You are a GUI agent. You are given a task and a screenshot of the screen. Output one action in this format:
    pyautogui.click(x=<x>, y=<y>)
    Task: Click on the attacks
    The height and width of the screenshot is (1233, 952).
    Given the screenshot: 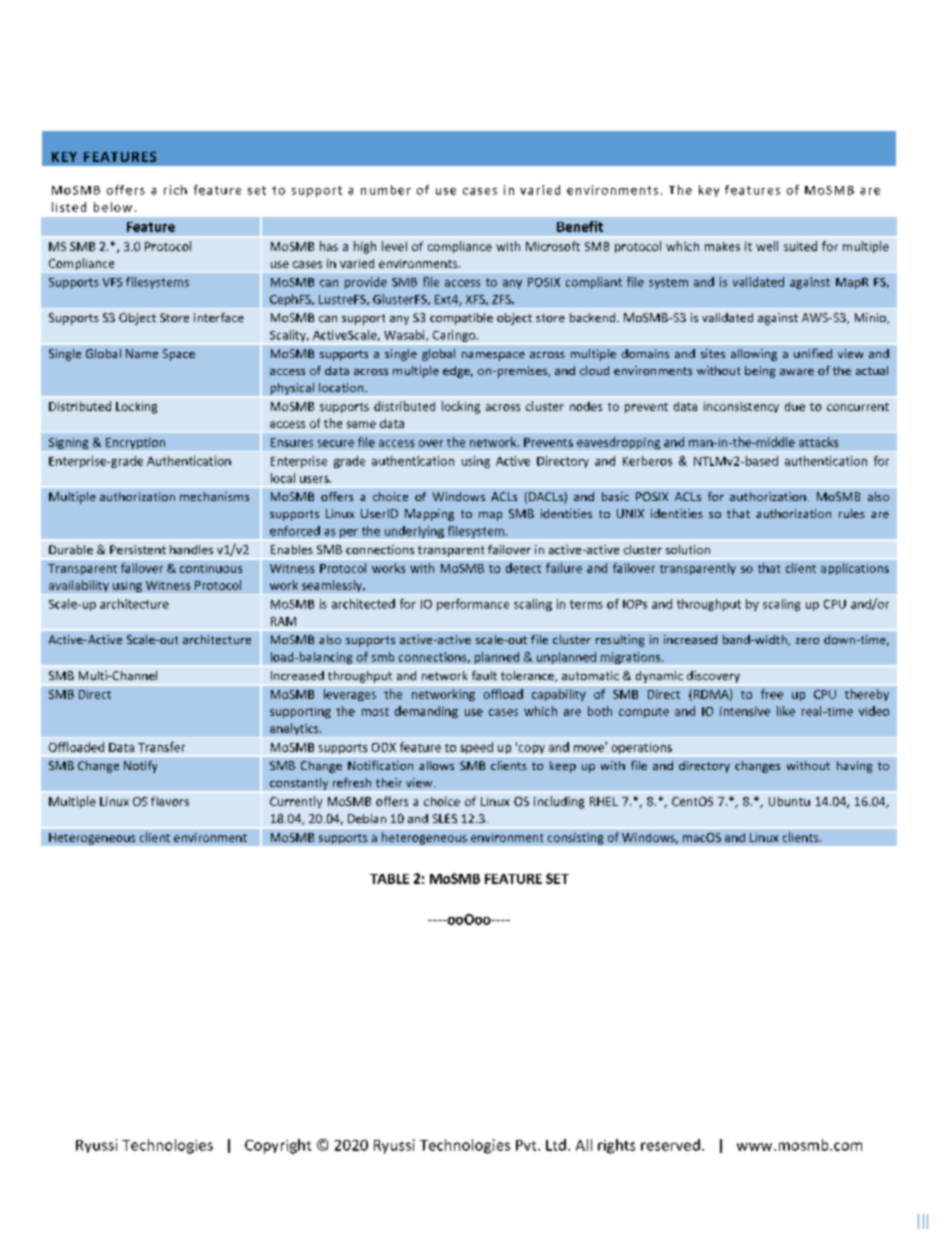 What is the action you would take?
    pyautogui.click(x=818, y=442)
